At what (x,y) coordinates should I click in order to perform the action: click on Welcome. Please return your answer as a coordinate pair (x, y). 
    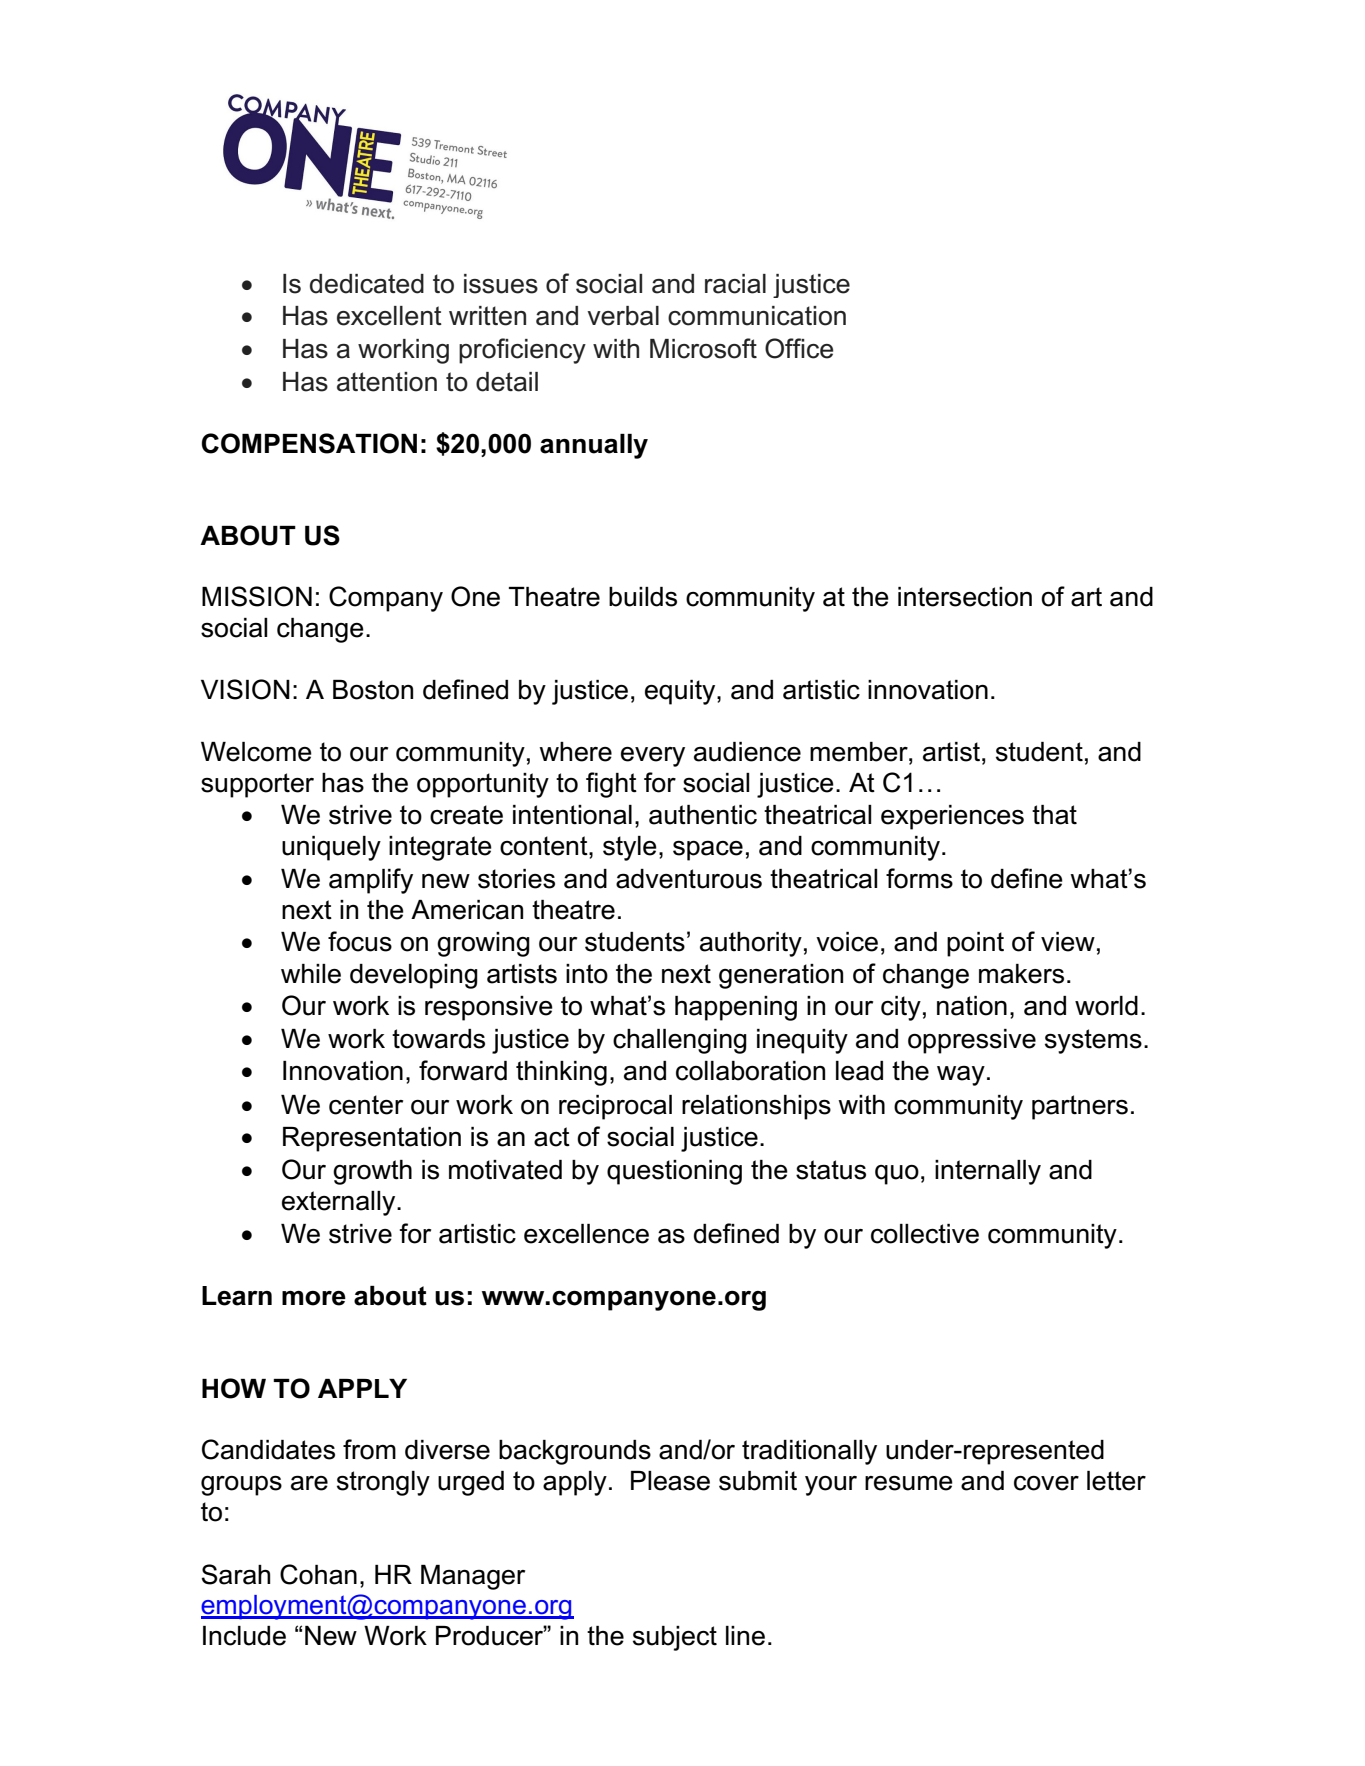
    Looking at the image, I should click on (256, 752).
